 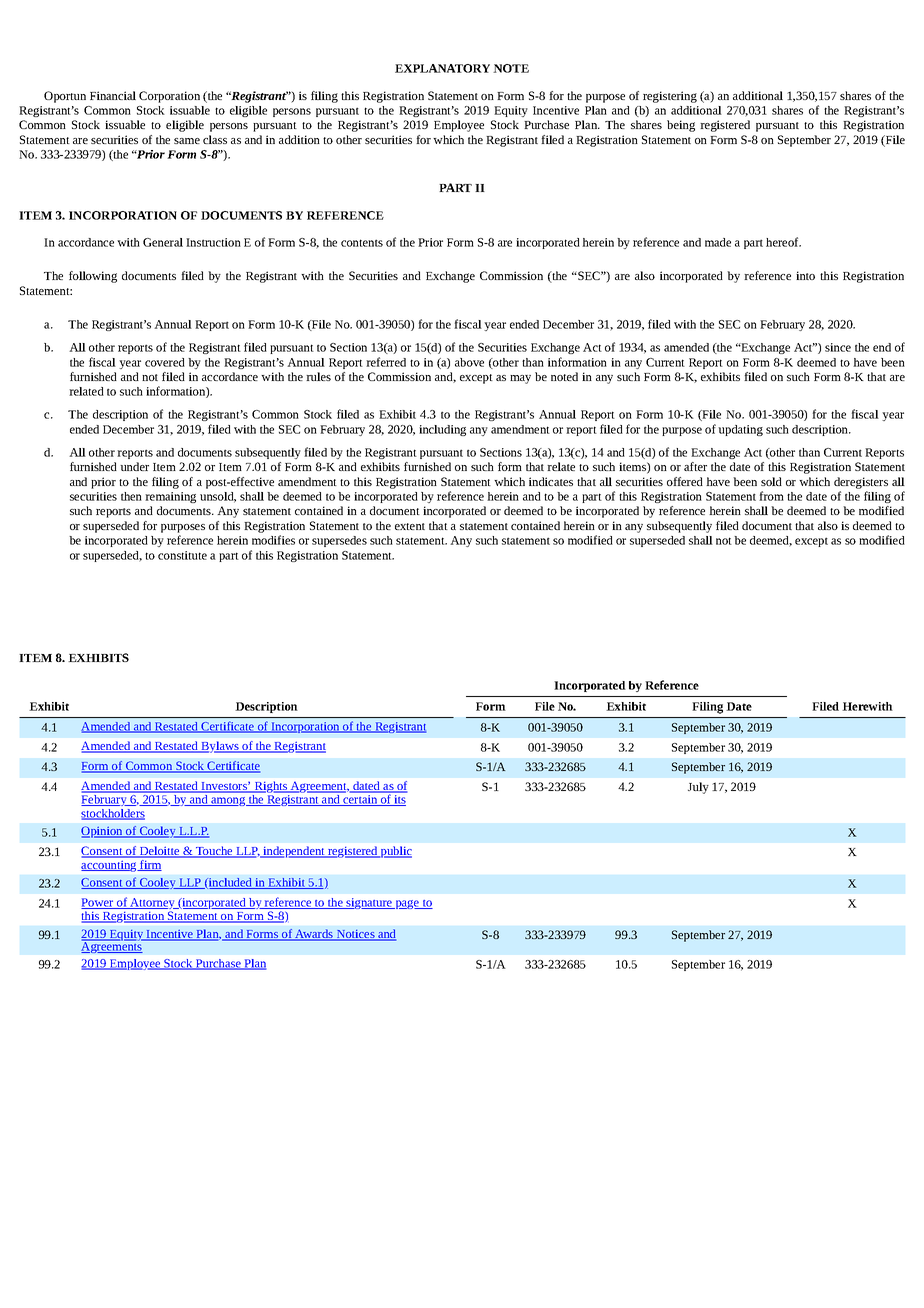 I want to click on Bylaws, so click(x=220, y=747).
